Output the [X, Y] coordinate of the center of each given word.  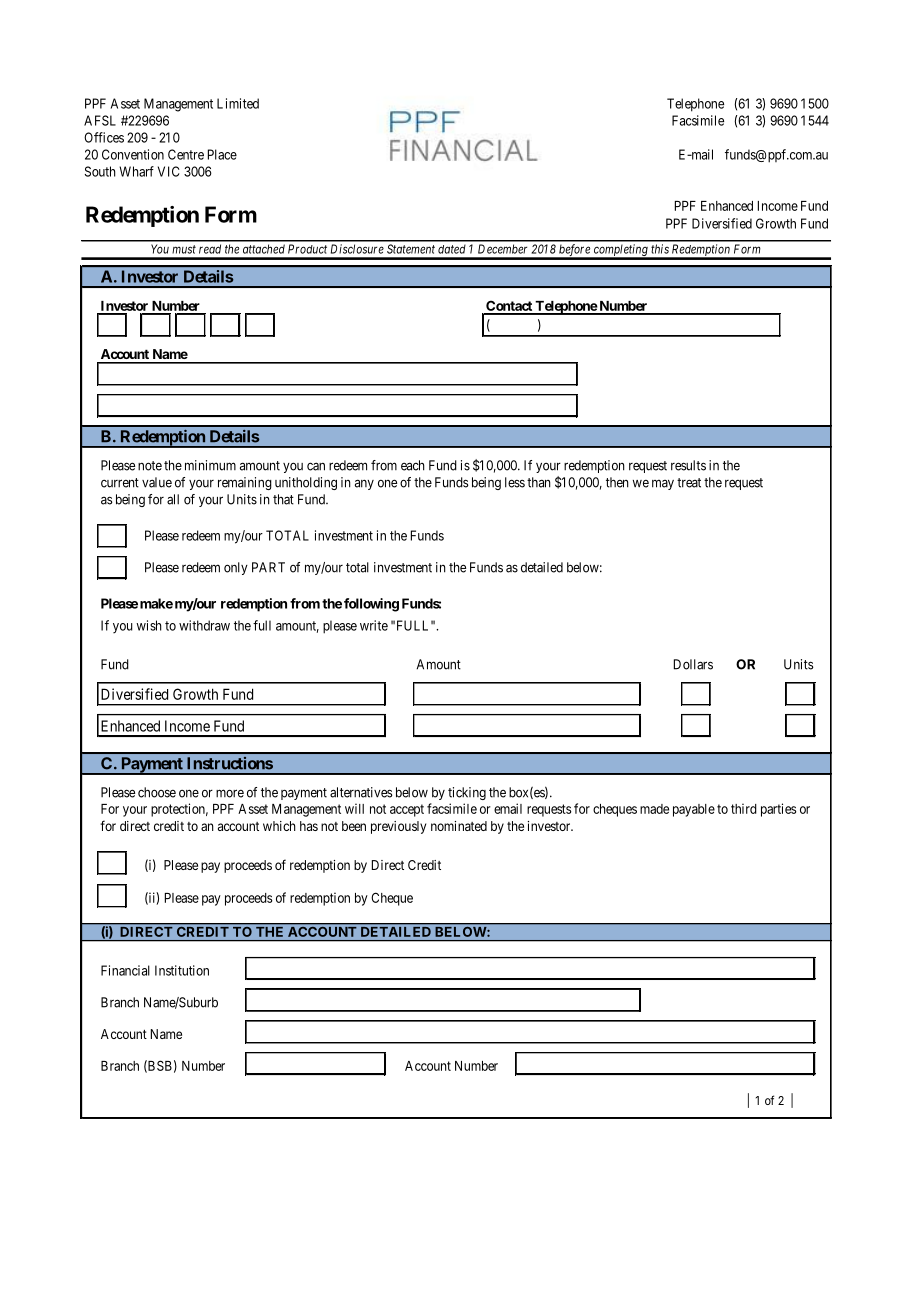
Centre [186, 154]
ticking [467, 793]
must [184, 249]
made [654, 809]
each [413, 465]
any [364, 484]
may [663, 484]
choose [157, 792]
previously [398, 827]
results [688, 465]
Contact [509, 307]
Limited [238, 103]
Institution [182, 970]
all [173, 499]
